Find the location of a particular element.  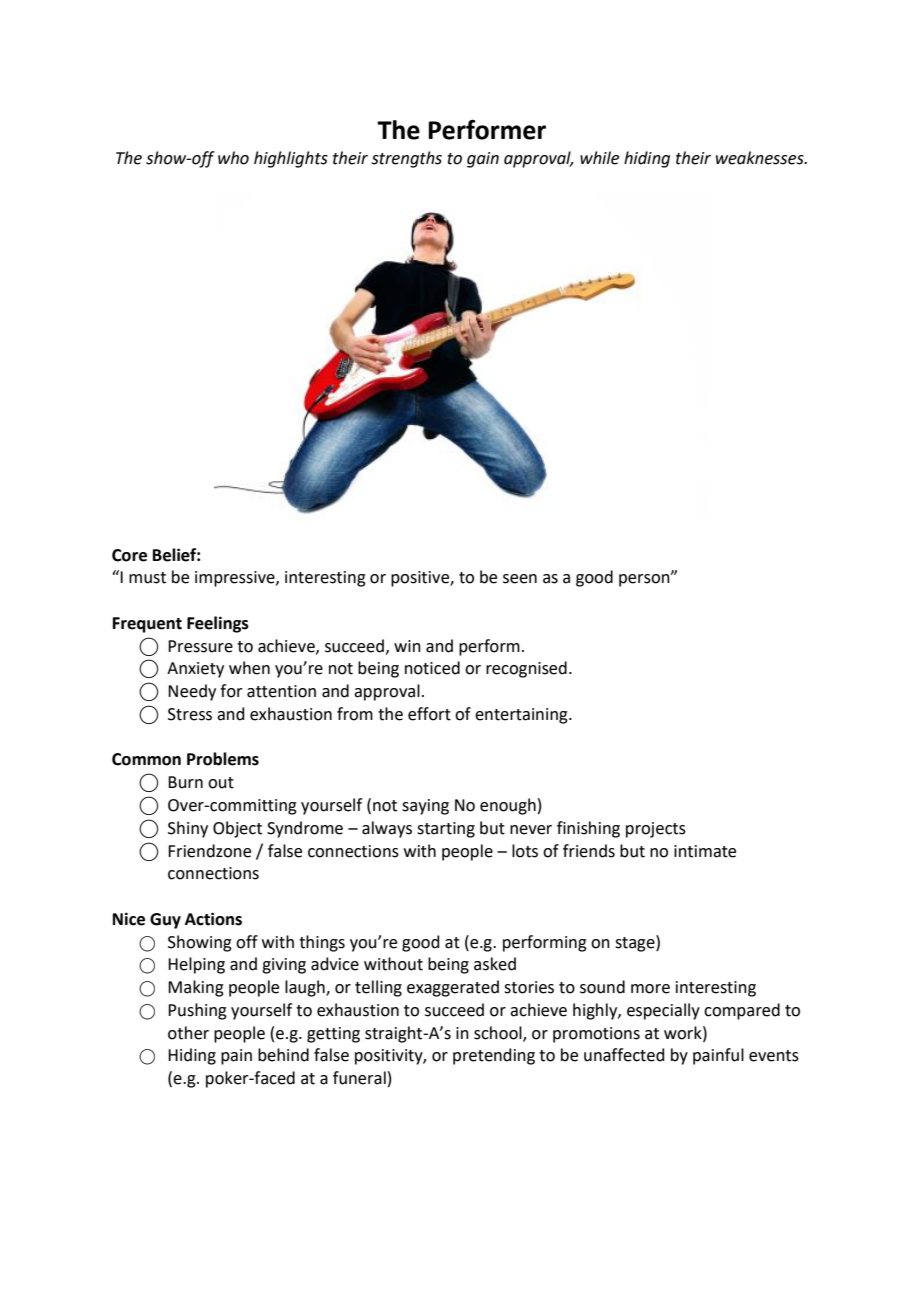

weaknesses is located at coordinates (761, 158).
